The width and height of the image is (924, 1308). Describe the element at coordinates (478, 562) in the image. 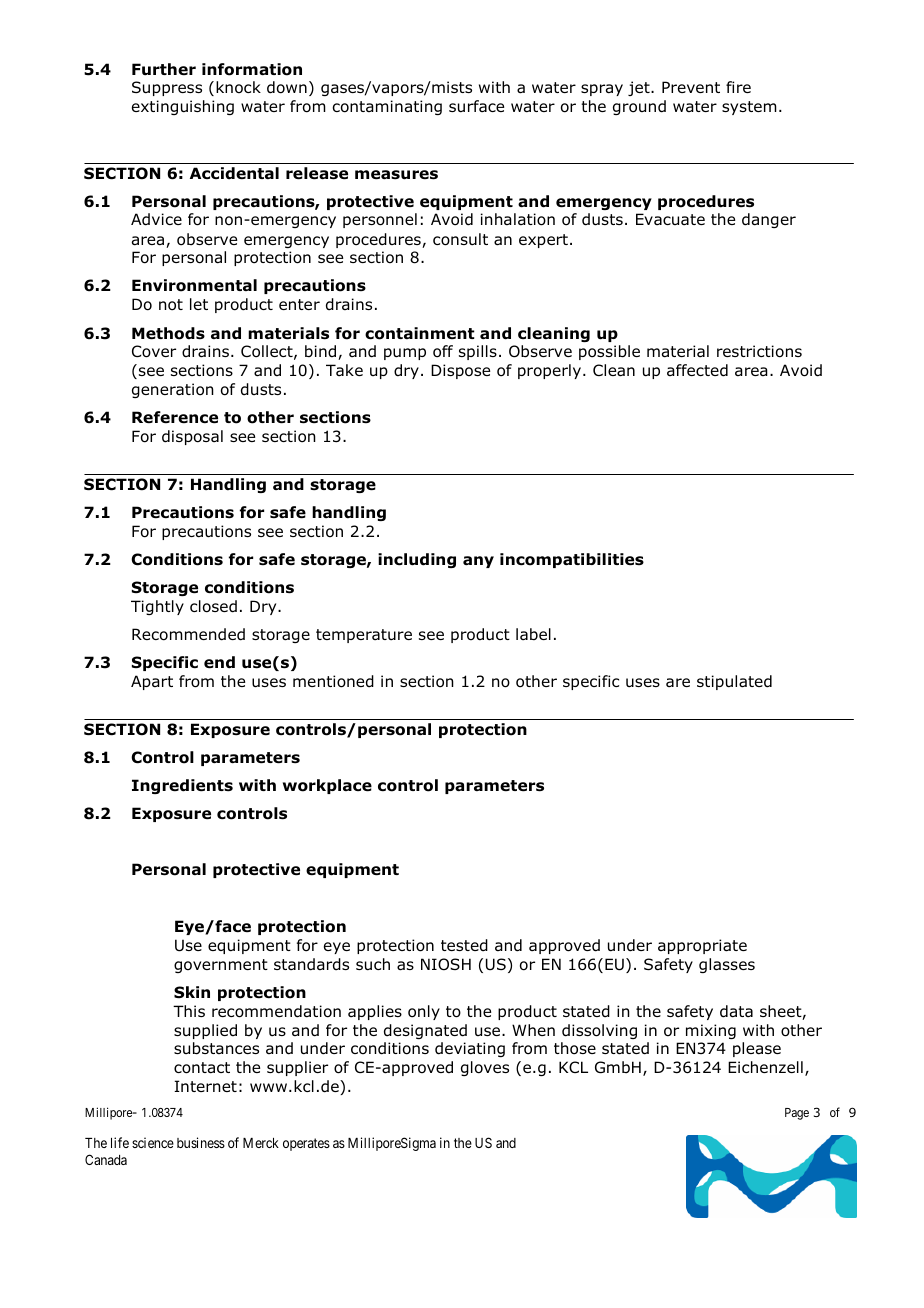

I see `any` at that location.
